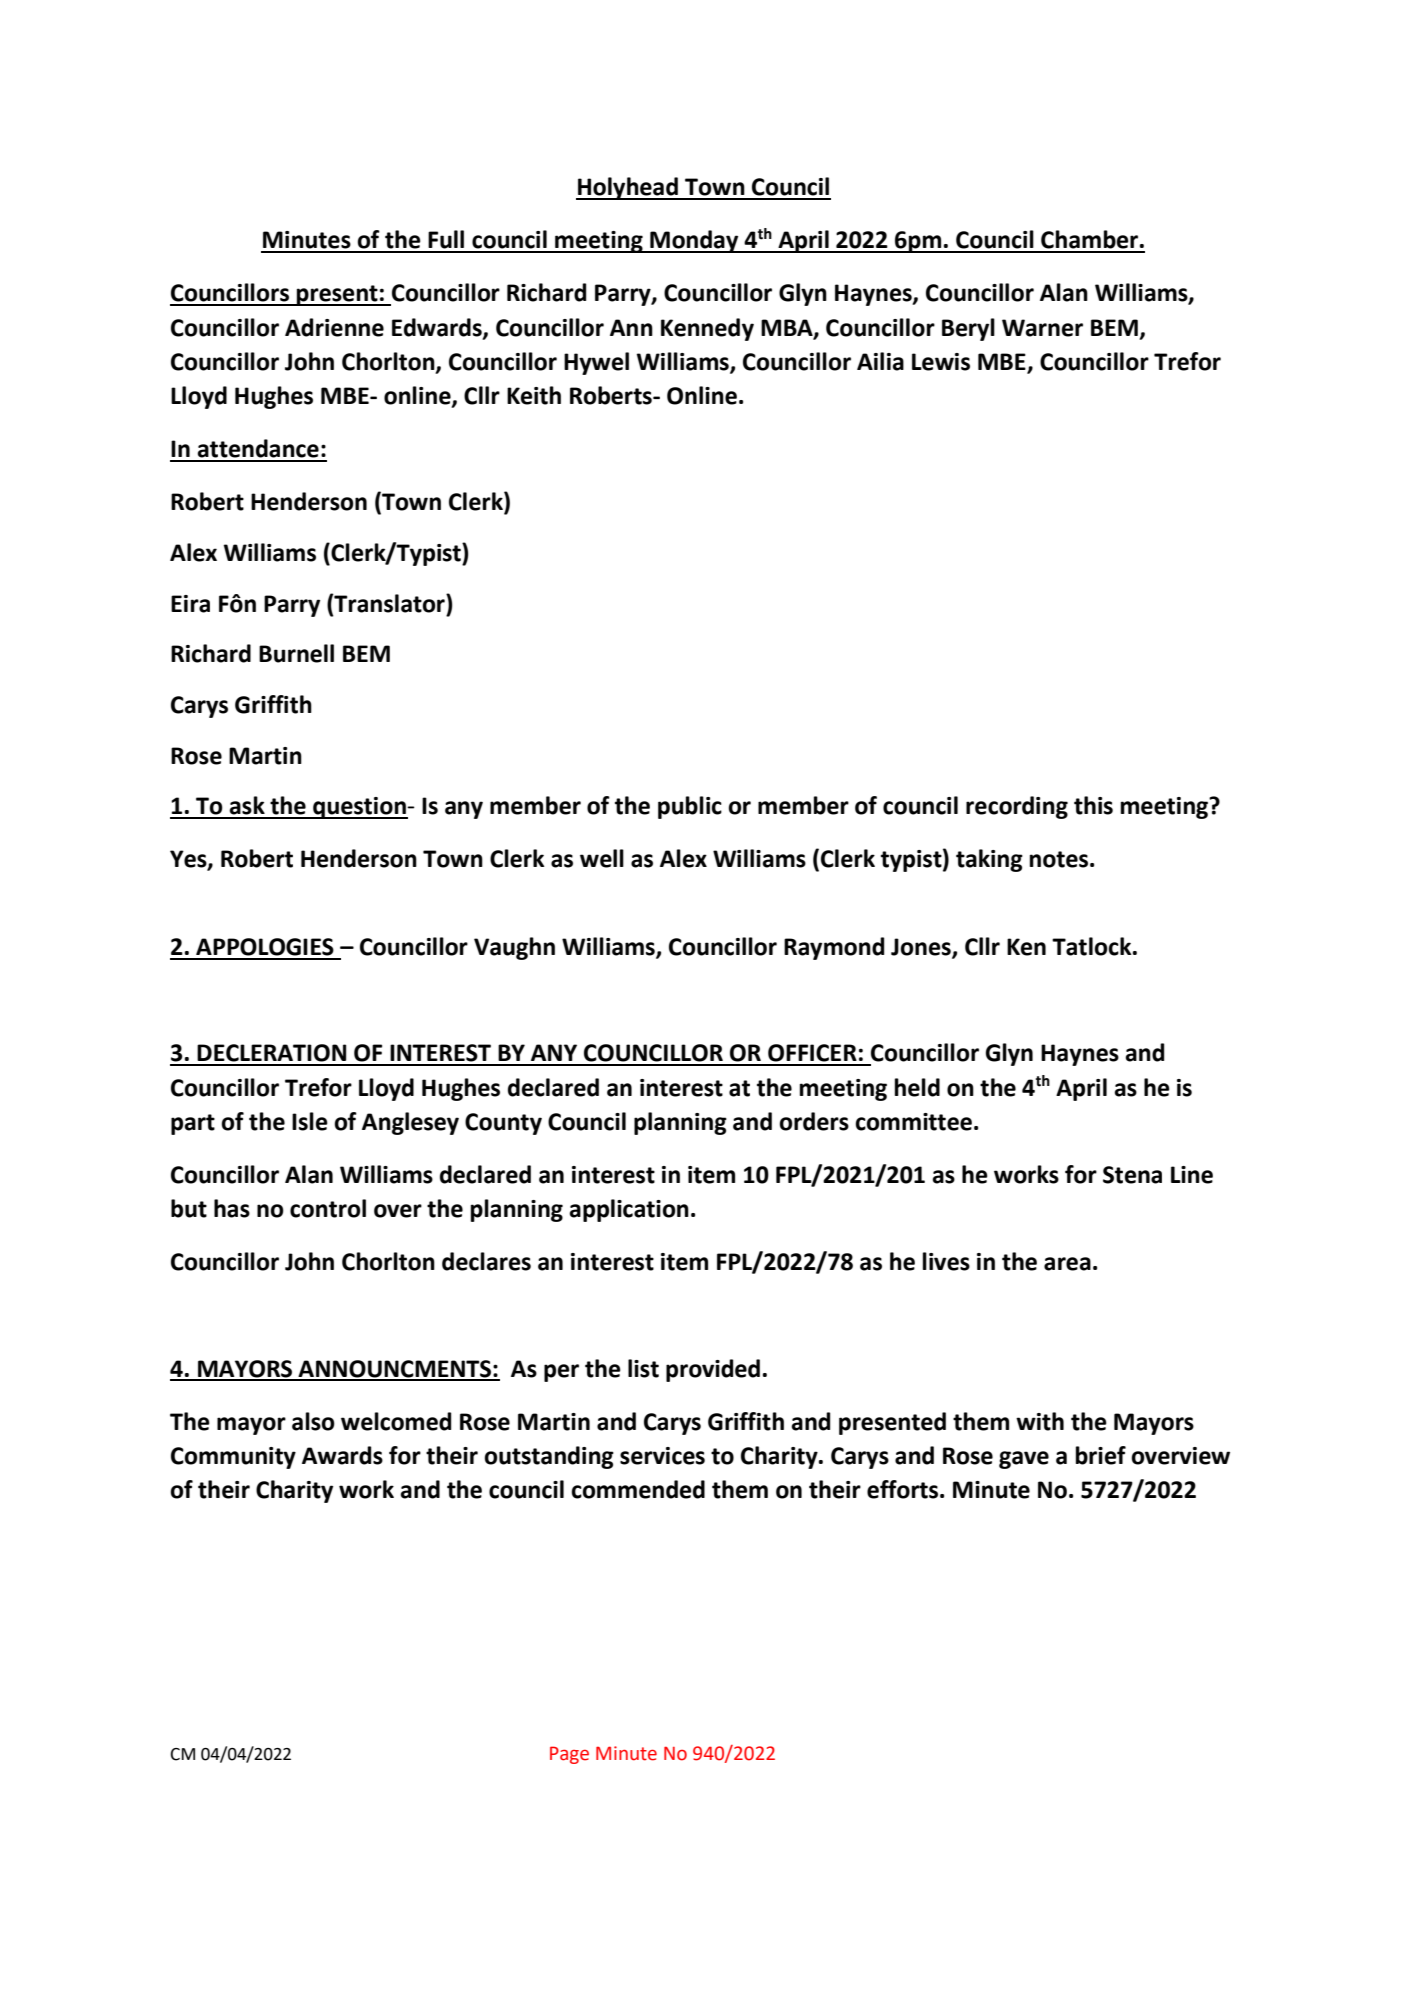  I want to click on Beryl, so click(968, 329).
